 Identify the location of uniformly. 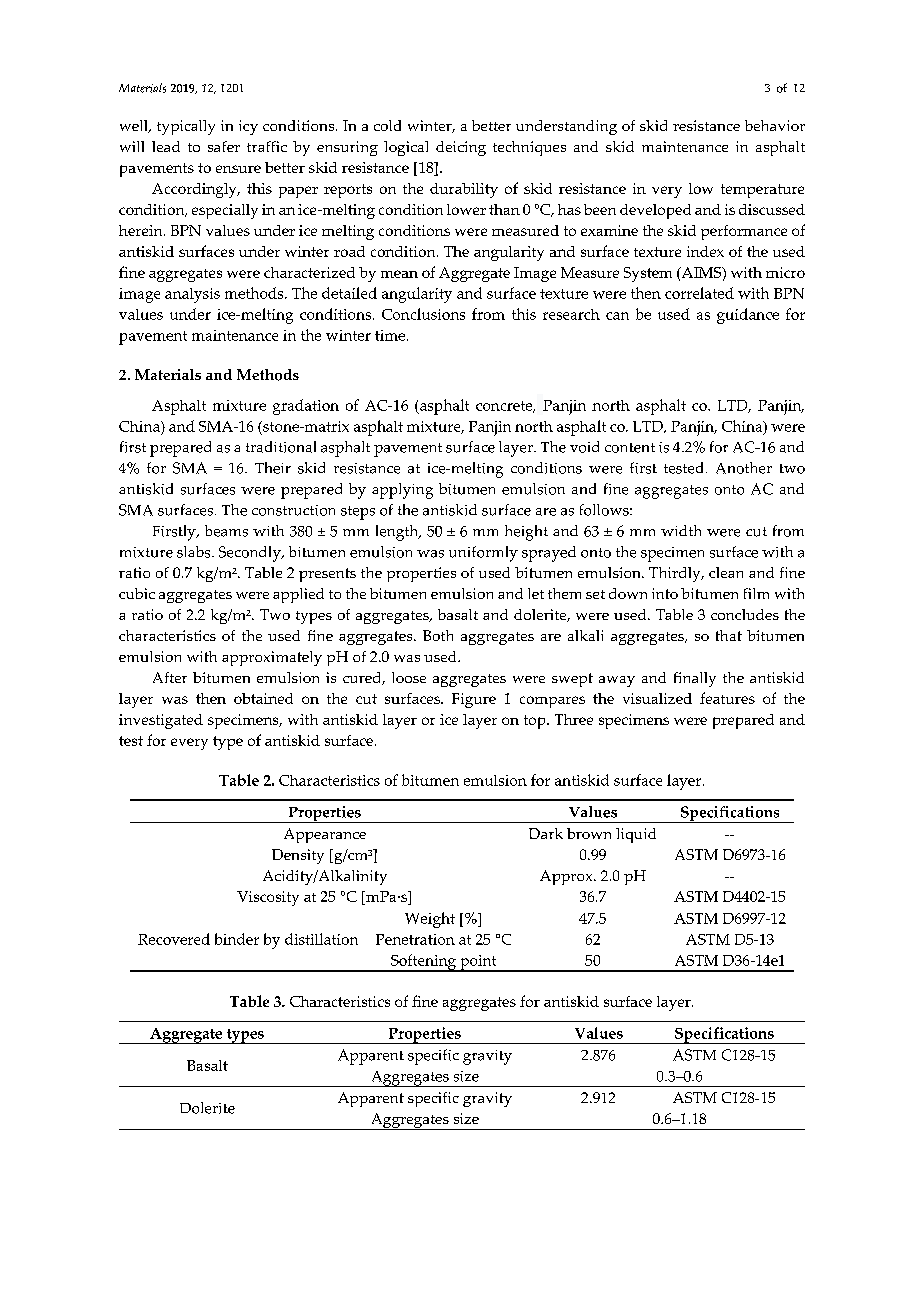
(483, 554).
